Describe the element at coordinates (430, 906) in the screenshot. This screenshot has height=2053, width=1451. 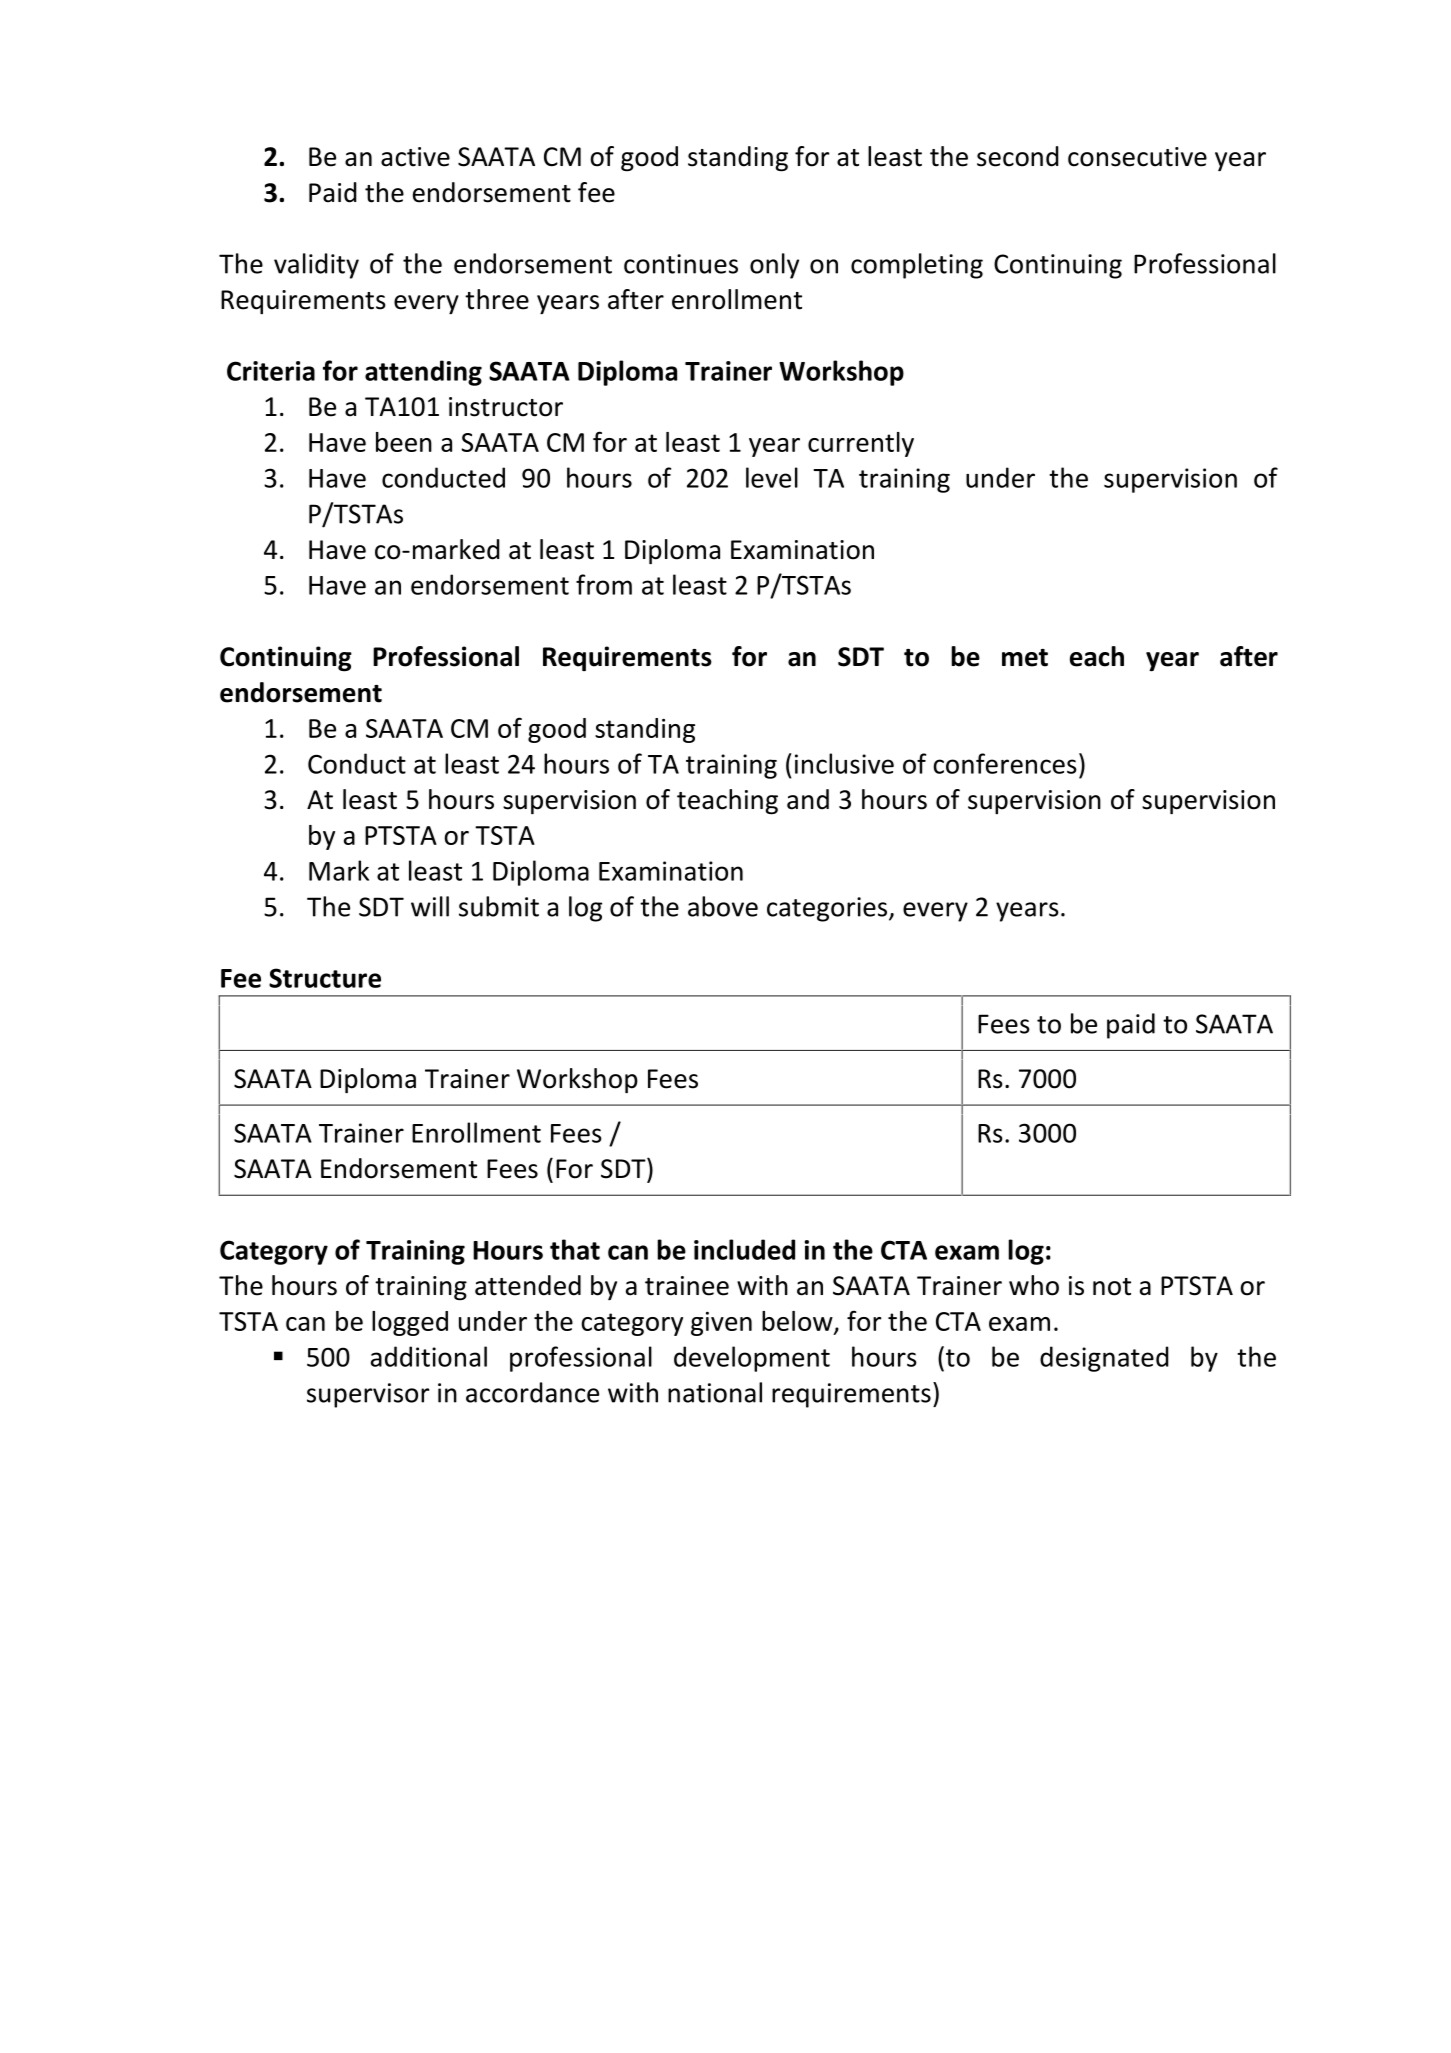
I see `will` at that location.
